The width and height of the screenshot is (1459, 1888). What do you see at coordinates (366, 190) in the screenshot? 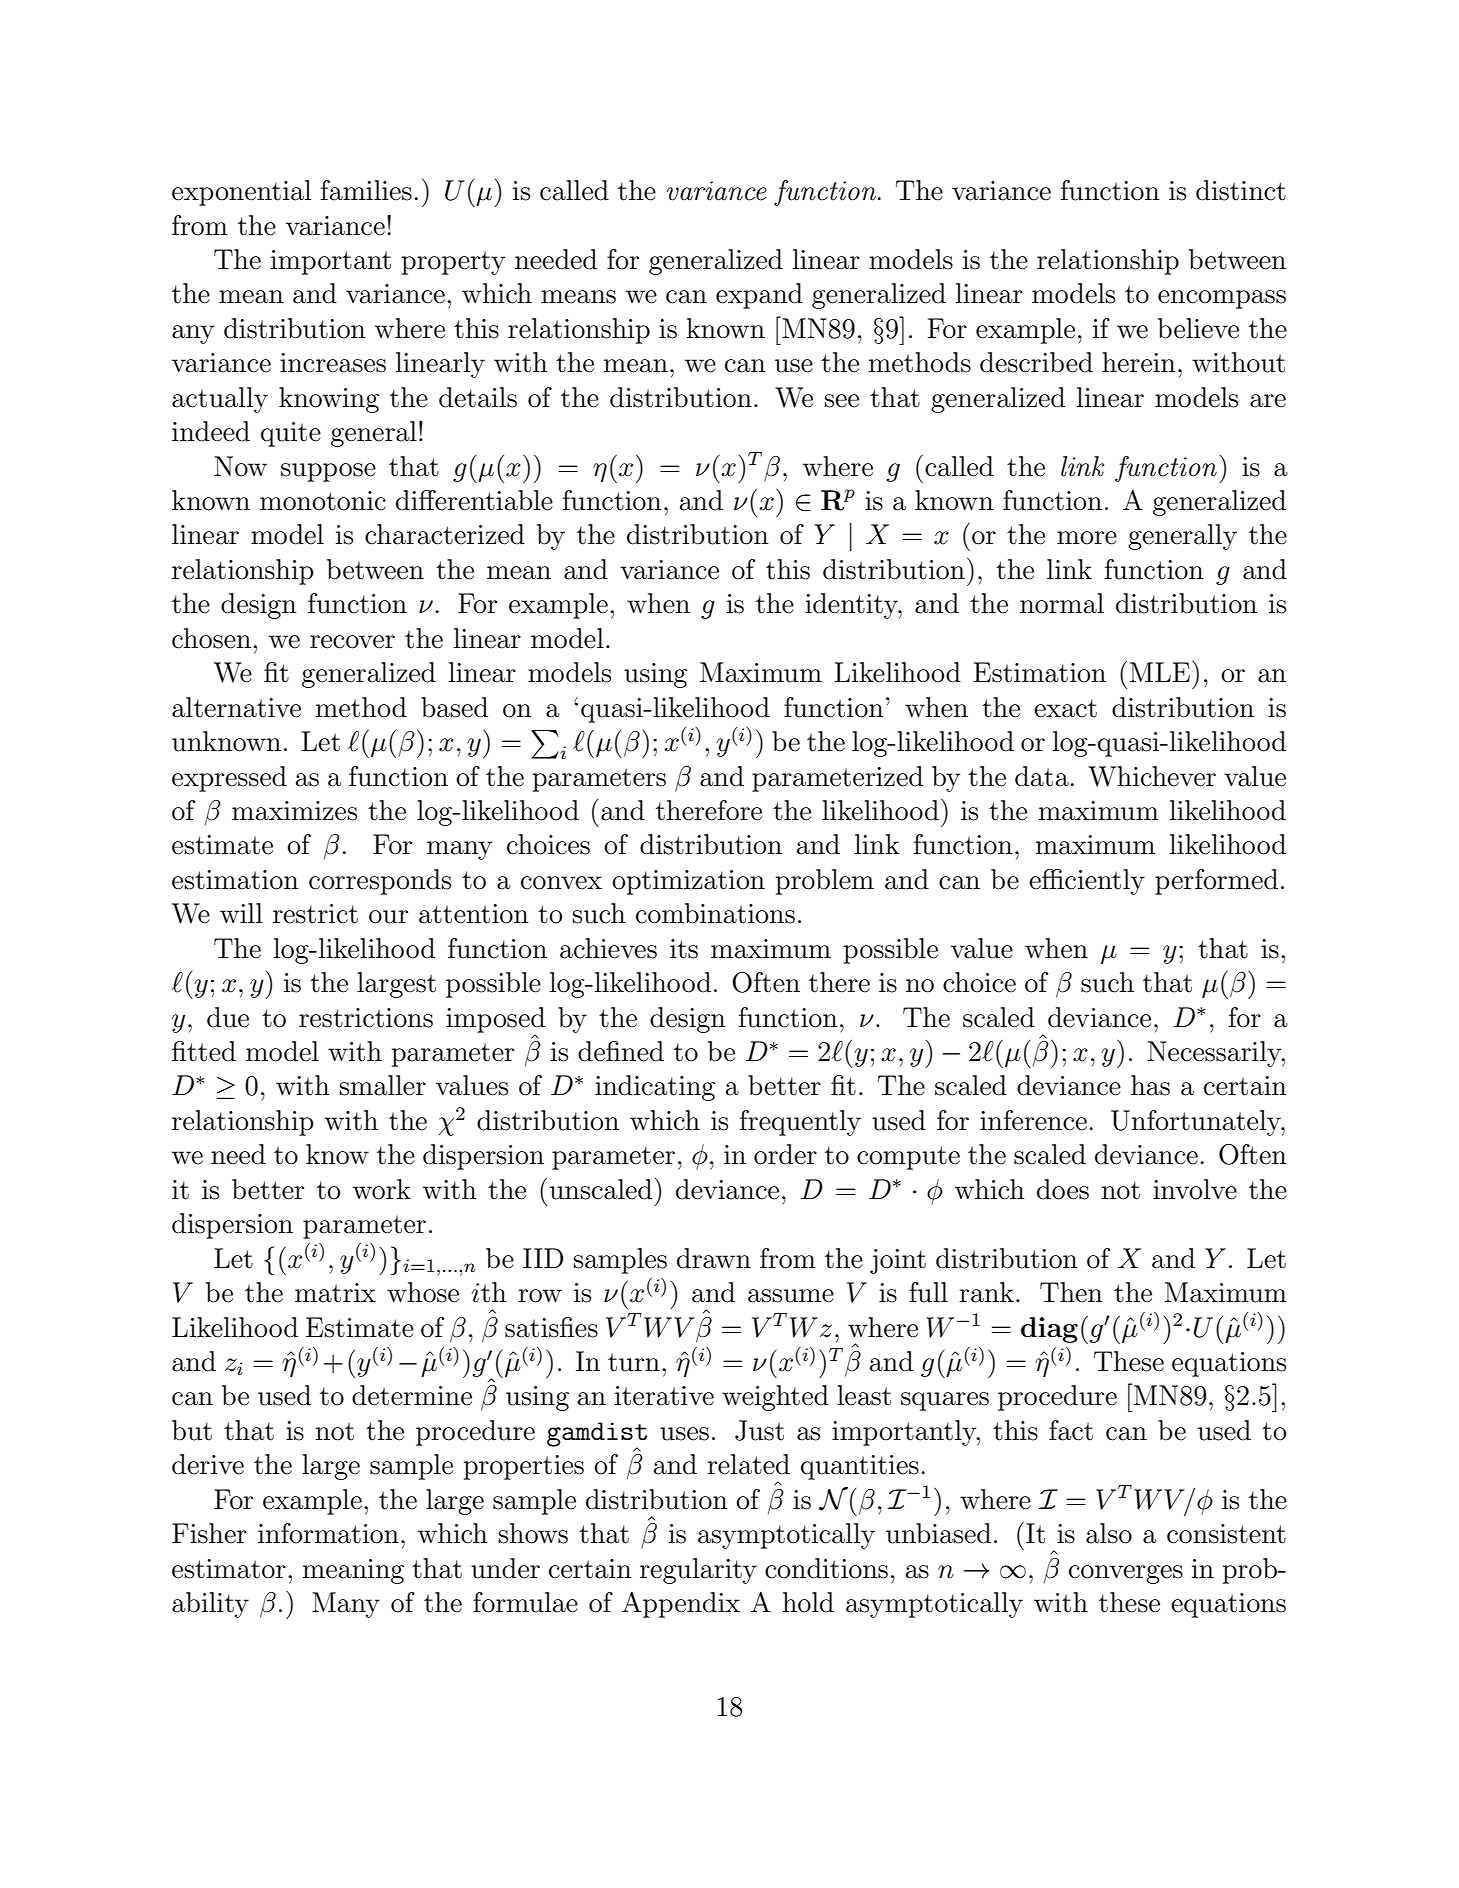
I see `families` at bounding box center [366, 190].
